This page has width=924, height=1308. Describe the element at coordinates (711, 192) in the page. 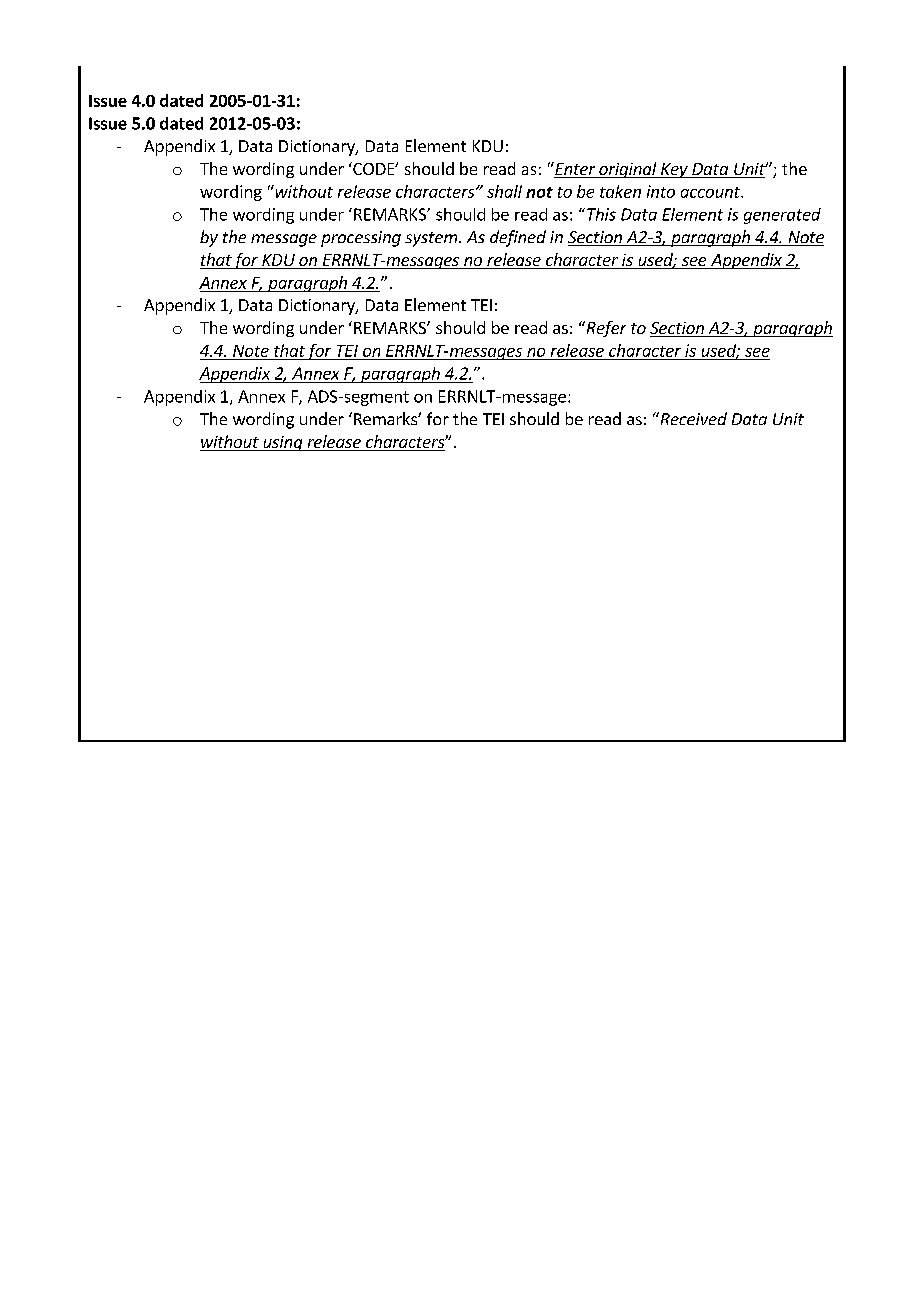

I see `account` at that location.
